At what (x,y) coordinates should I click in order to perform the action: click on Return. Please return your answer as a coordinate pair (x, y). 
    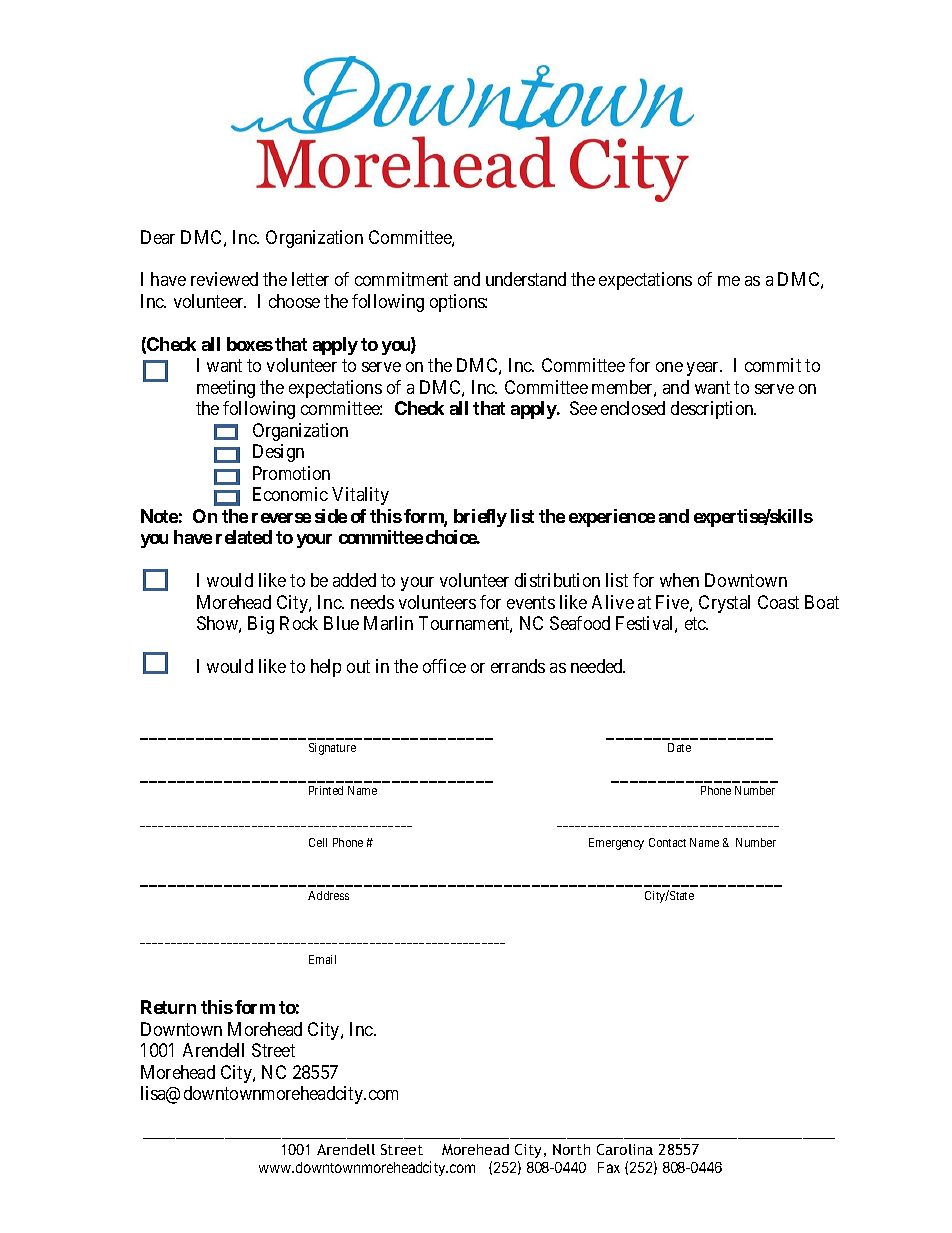
    Looking at the image, I should click on (168, 1007).
